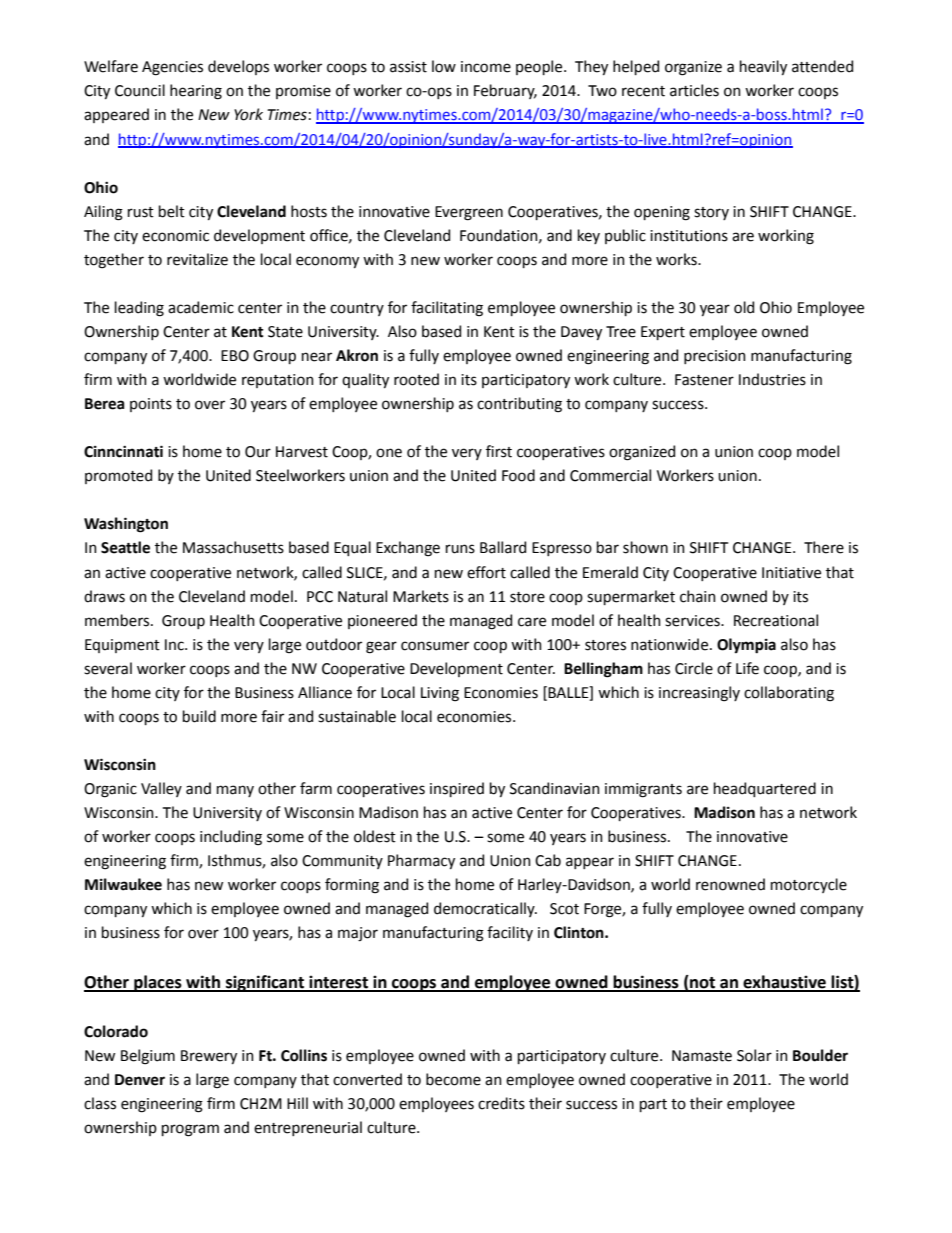 The width and height of the page is (952, 1233). I want to click on February, so click(505, 91).
